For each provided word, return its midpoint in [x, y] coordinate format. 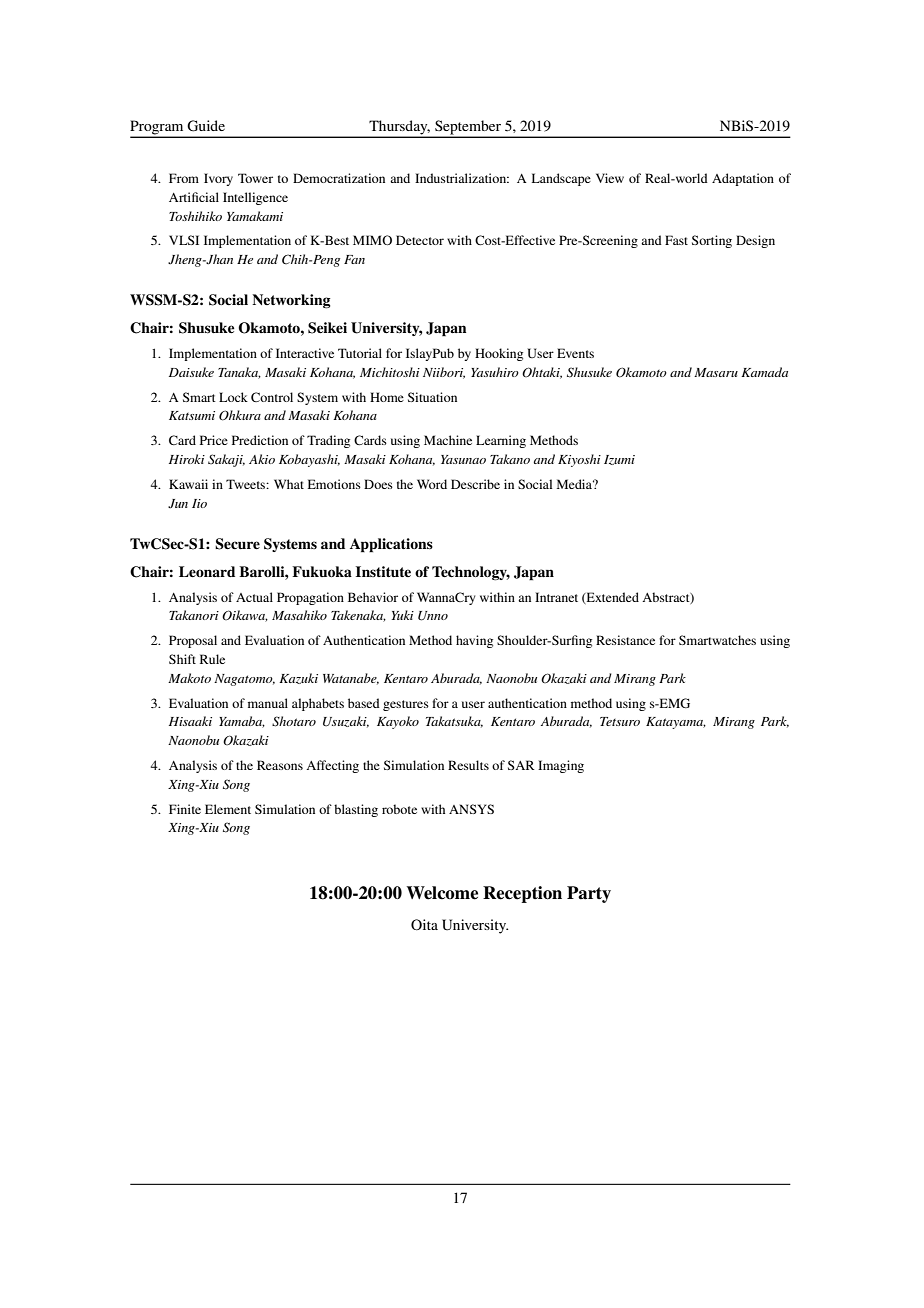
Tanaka [239, 373]
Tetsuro [620, 721]
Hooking [499, 354]
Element [228, 809]
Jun [178, 504]
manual [268, 703]
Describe [475, 484]
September [468, 128]
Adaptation [743, 179]
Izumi [619, 460]
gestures [406, 705]
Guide [206, 126]
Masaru [716, 372]
